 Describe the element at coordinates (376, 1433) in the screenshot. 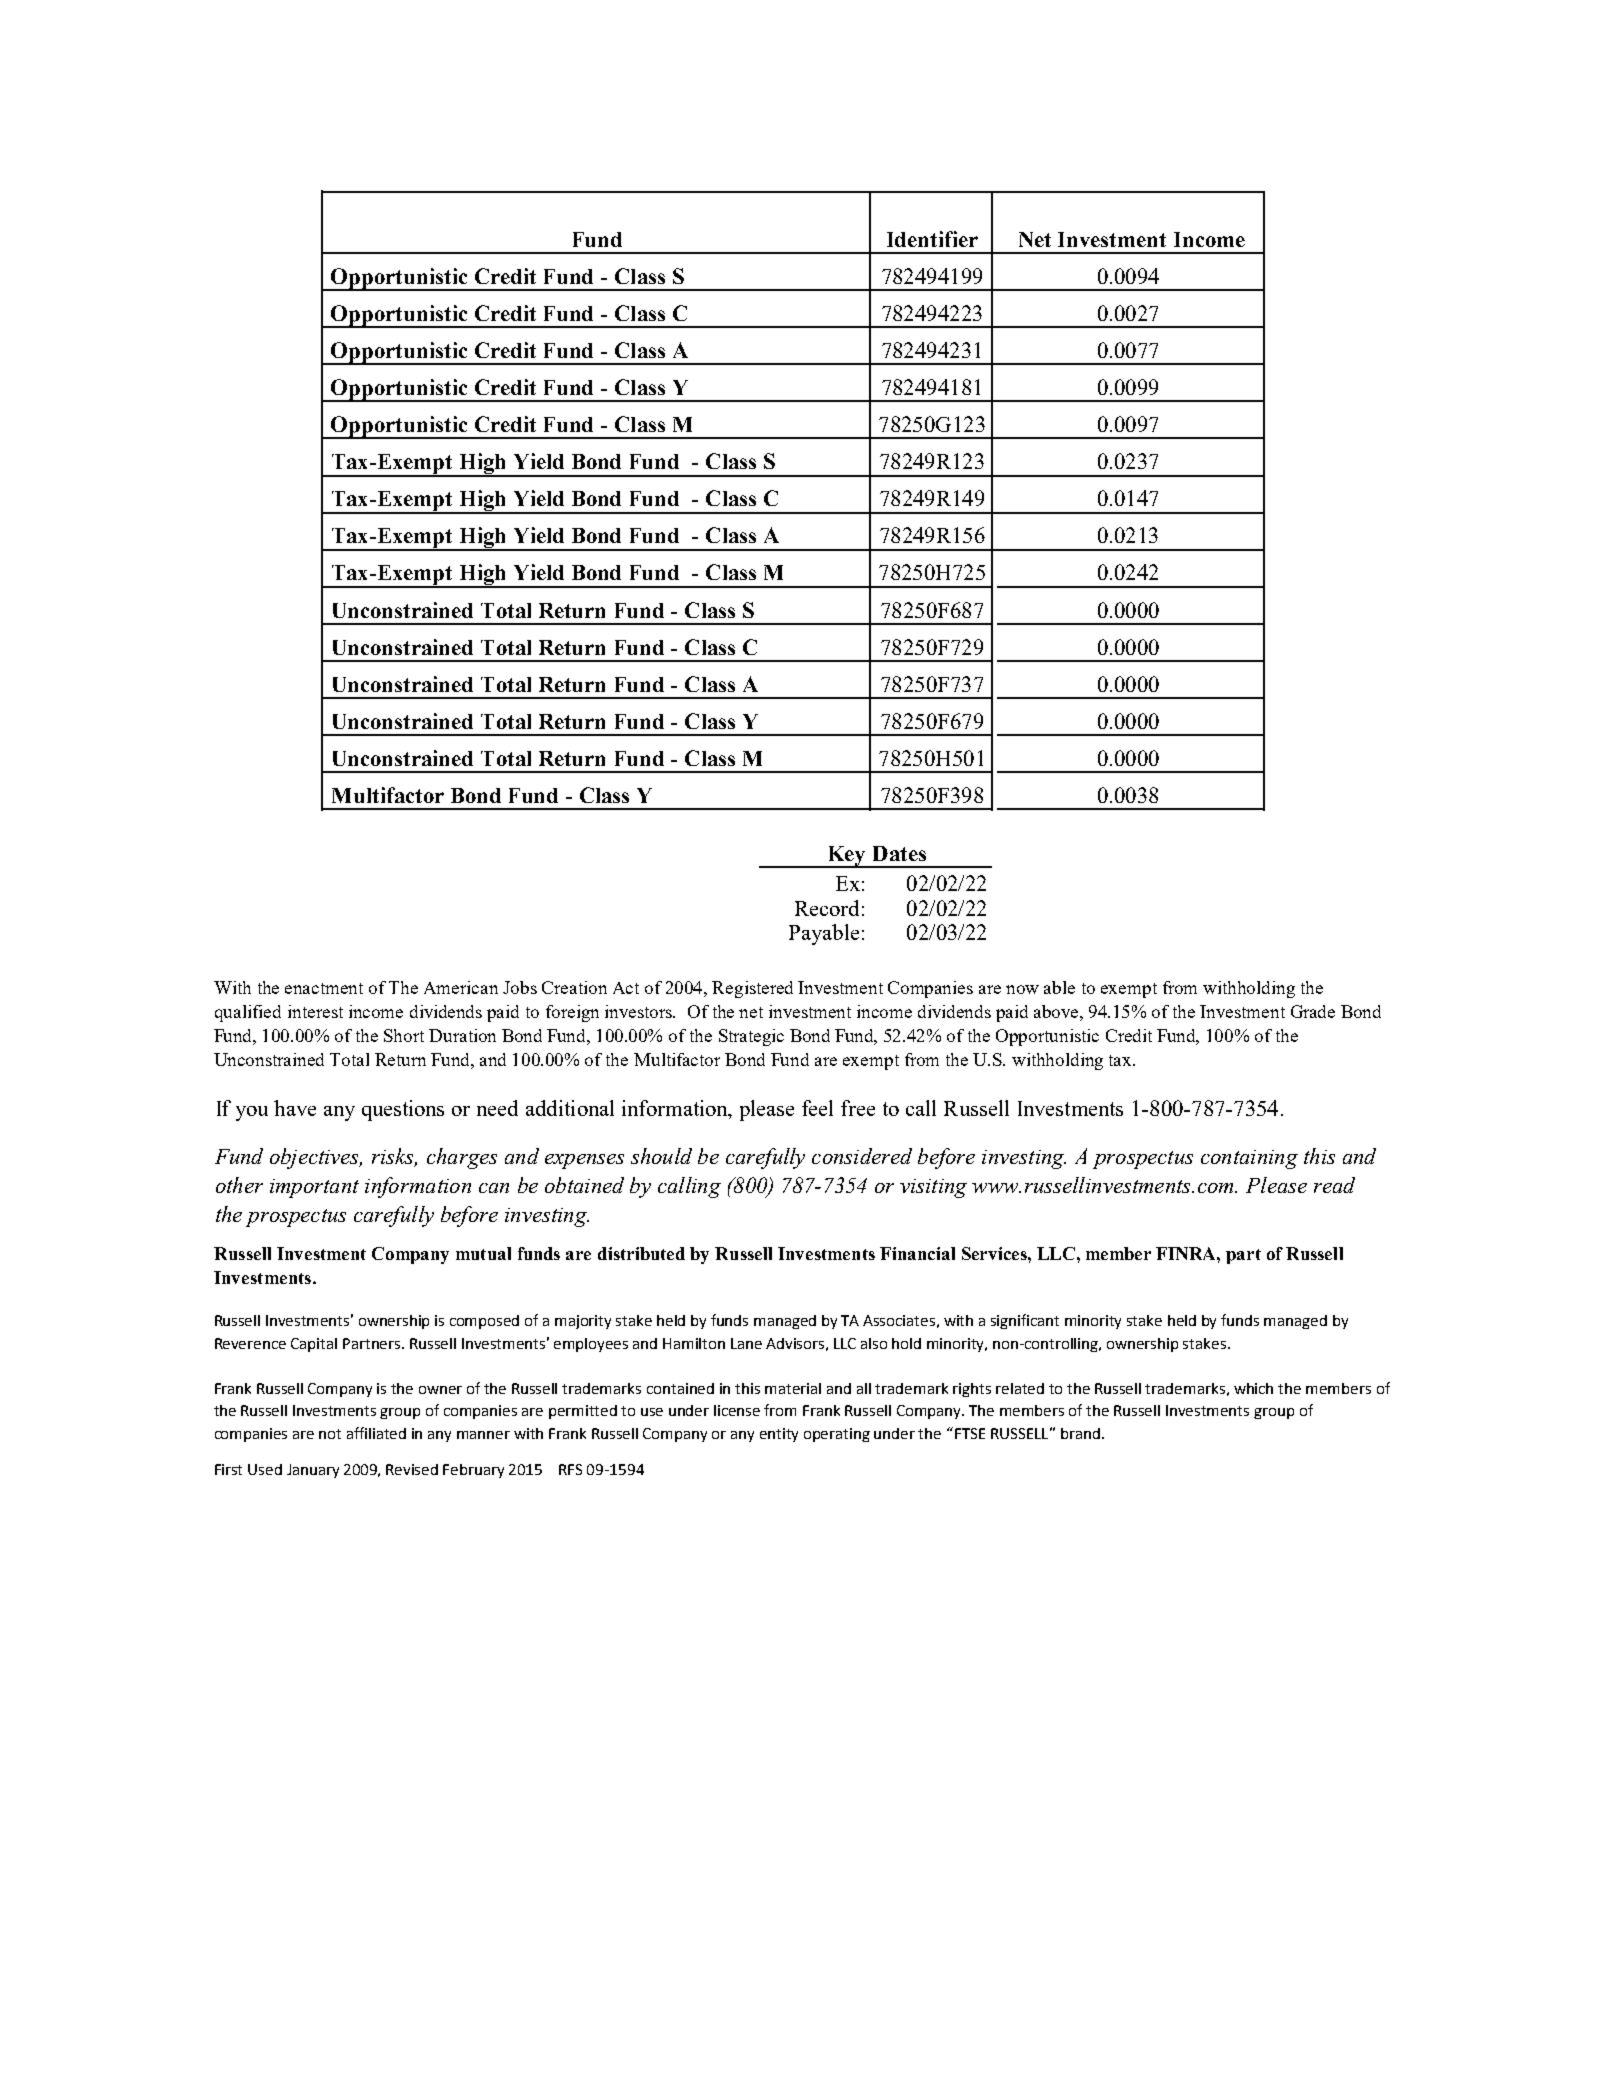

I see `affiliated` at that location.
